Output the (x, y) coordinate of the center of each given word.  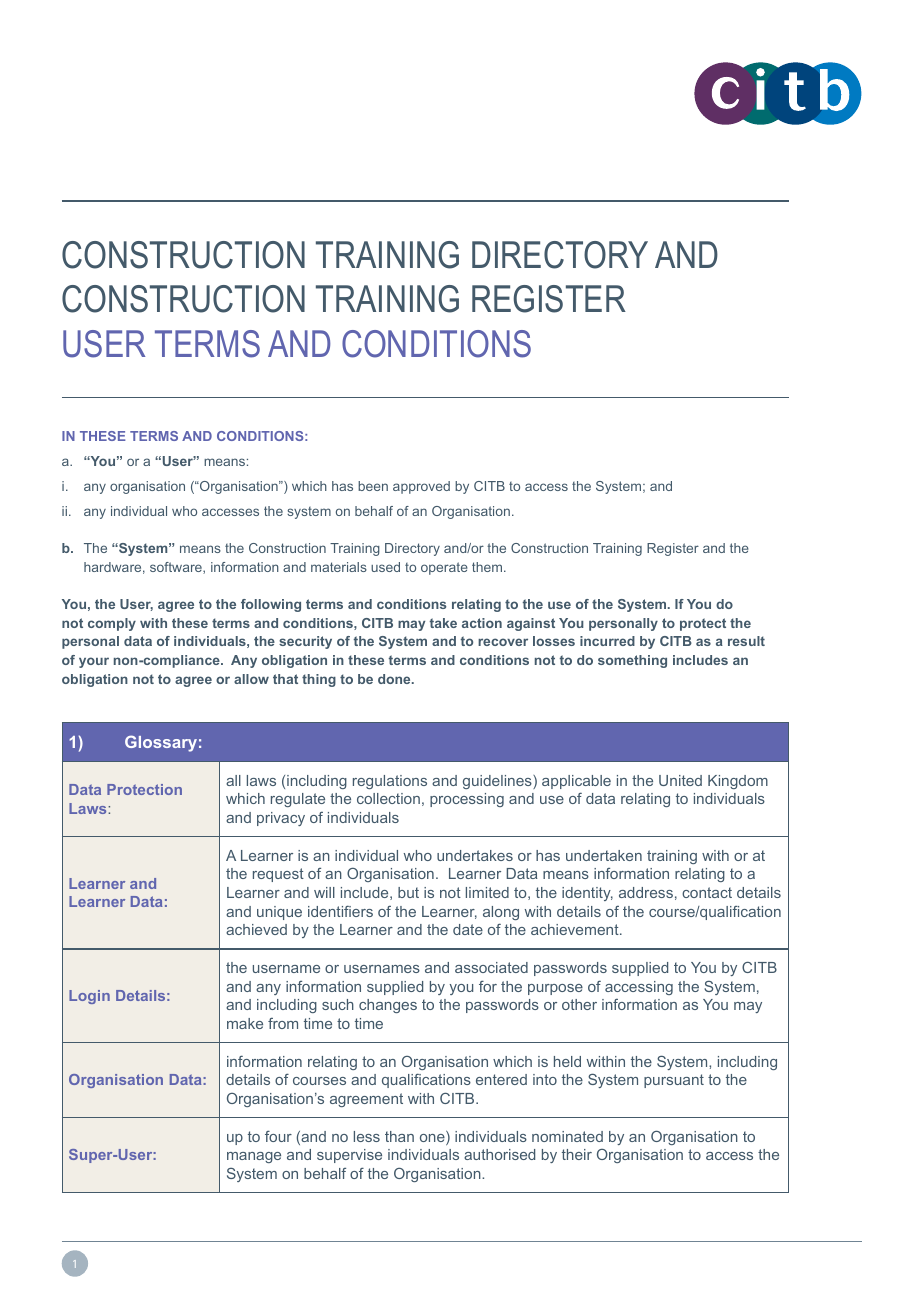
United (680, 780)
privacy (281, 819)
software (177, 568)
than (399, 1136)
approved (421, 487)
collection (388, 798)
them (488, 567)
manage (254, 1157)
